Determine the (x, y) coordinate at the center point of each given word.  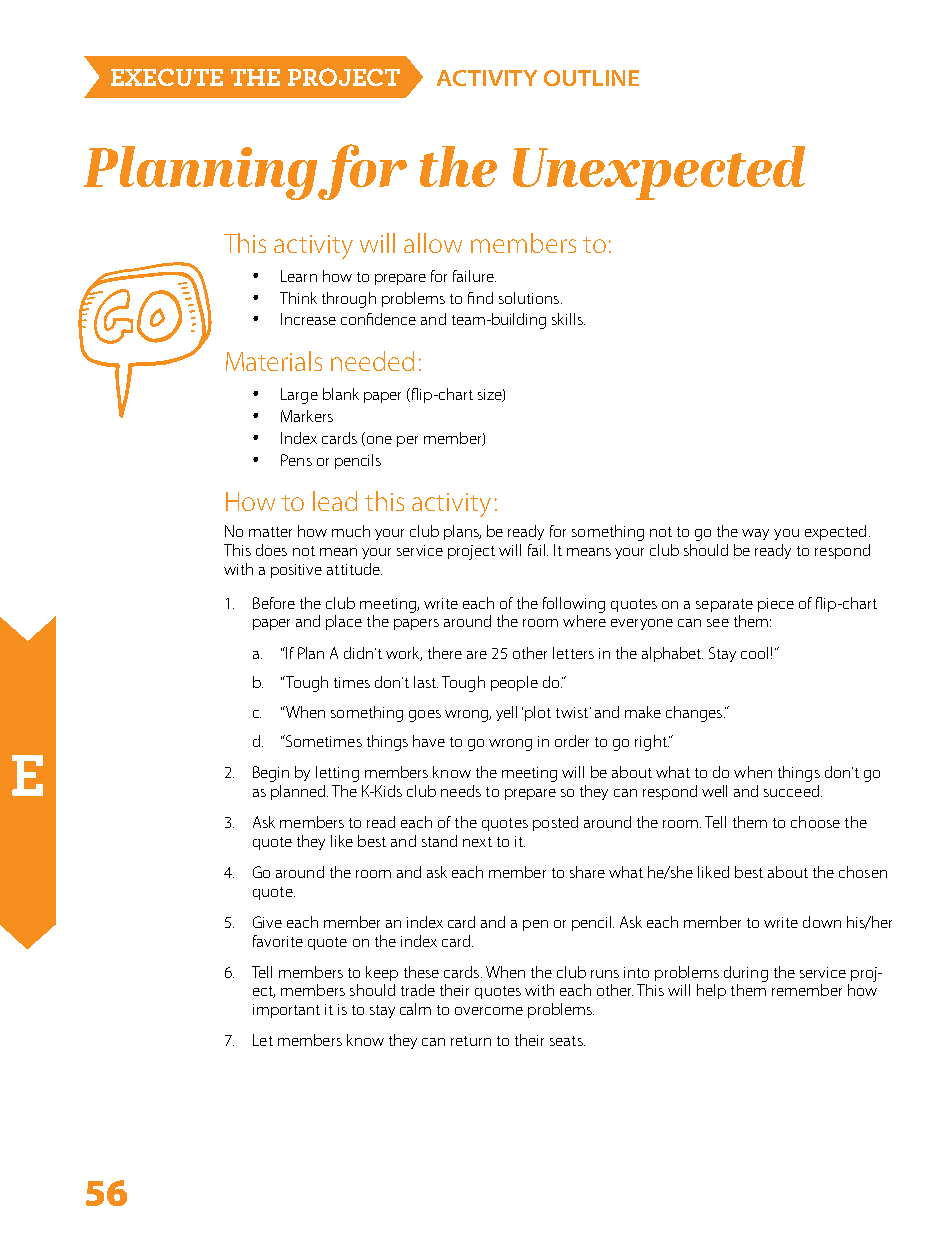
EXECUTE (167, 77)
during (746, 974)
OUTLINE (591, 78)
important (286, 1011)
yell (506, 713)
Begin (271, 774)
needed (372, 361)
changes (695, 714)
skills (568, 319)
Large (299, 396)
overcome (489, 1011)
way (755, 534)
